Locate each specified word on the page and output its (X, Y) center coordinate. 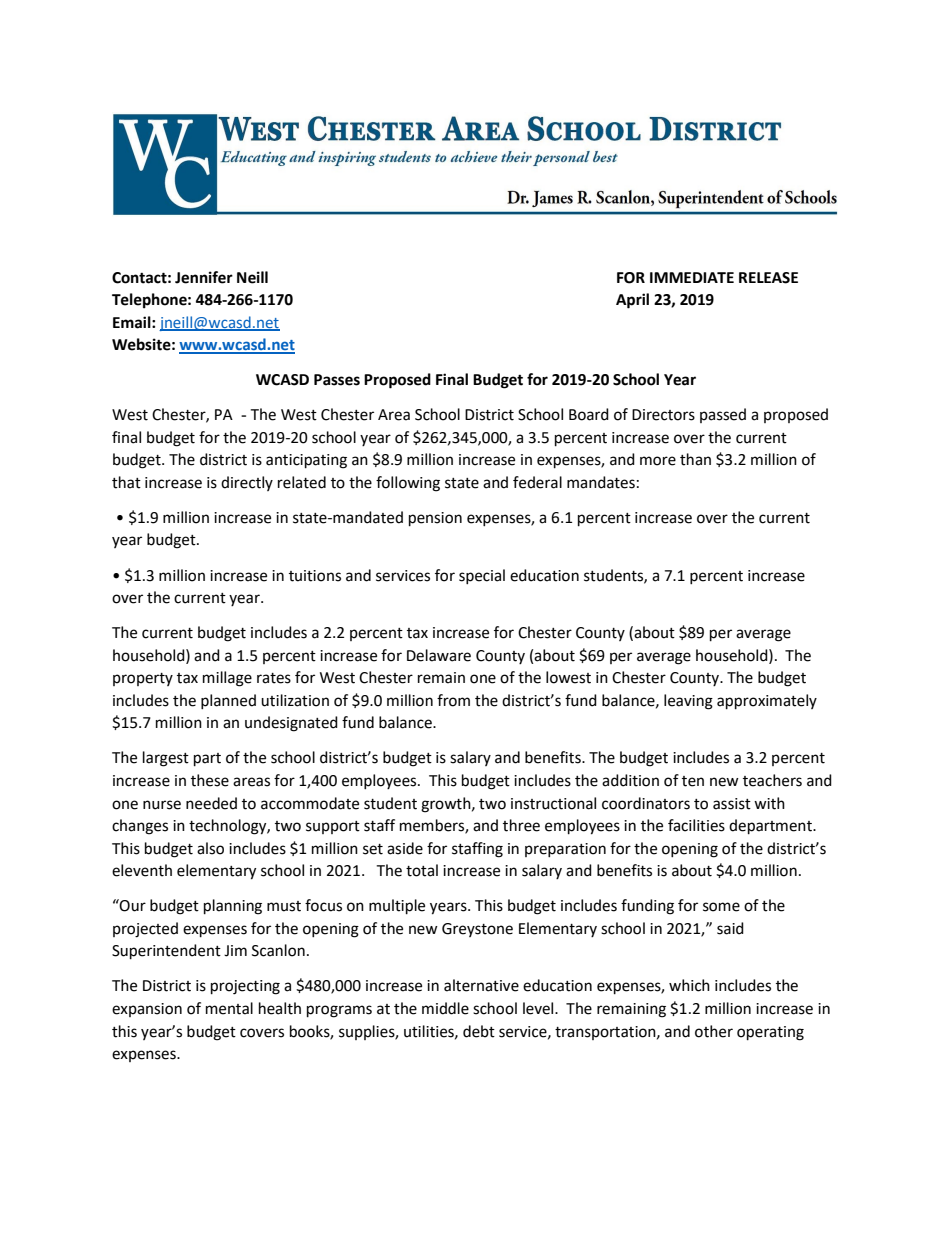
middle (445, 1008)
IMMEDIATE (692, 277)
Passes (337, 380)
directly (247, 483)
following (408, 484)
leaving (688, 702)
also (210, 848)
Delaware (439, 655)
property (143, 679)
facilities (696, 825)
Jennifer (204, 277)
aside (405, 848)
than (695, 459)
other (714, 1031)
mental (229, 1008)
